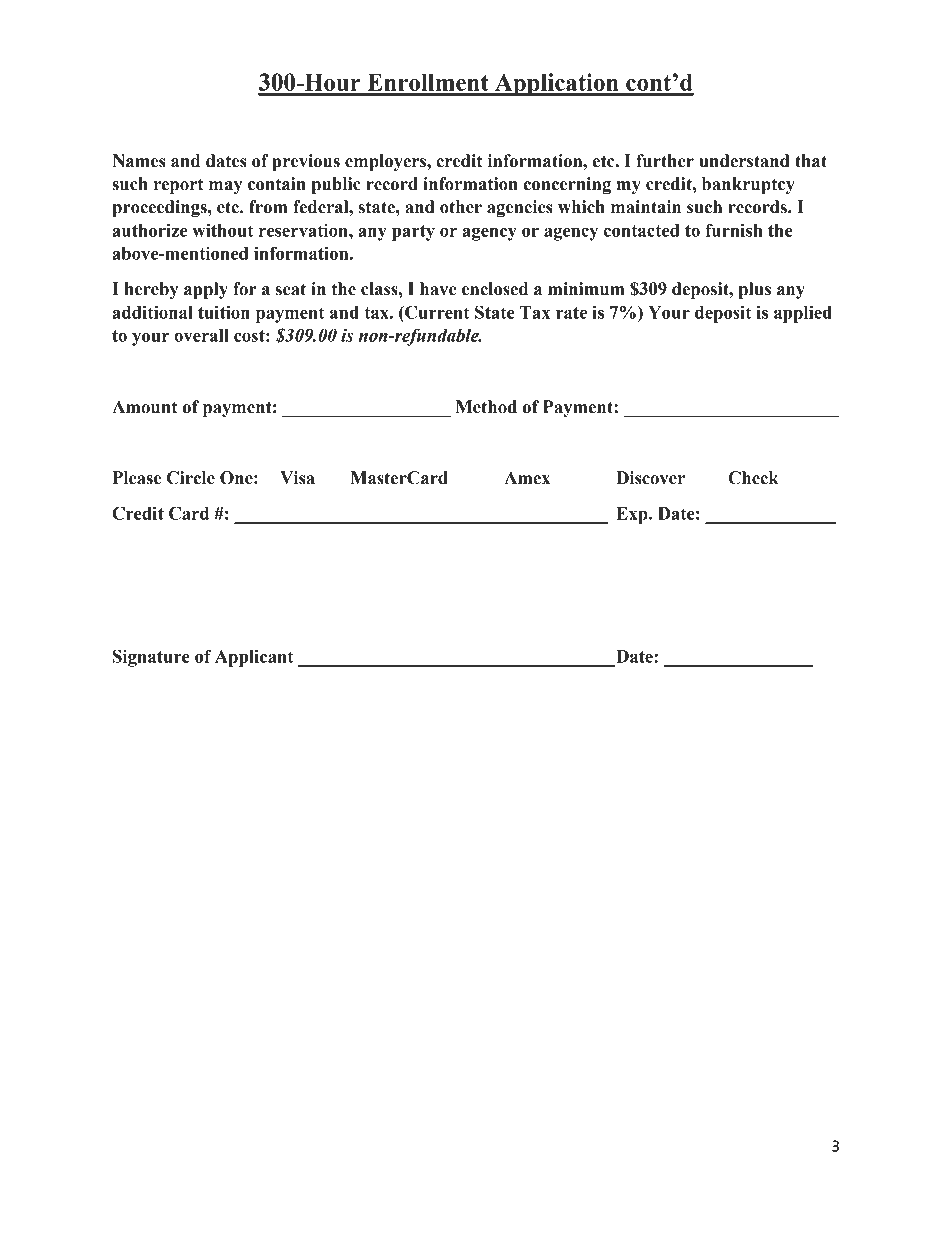 This page has width=952, height=1233. Describe the element at coordinates (191, 478) in the page. I see `Circle` at that location.
